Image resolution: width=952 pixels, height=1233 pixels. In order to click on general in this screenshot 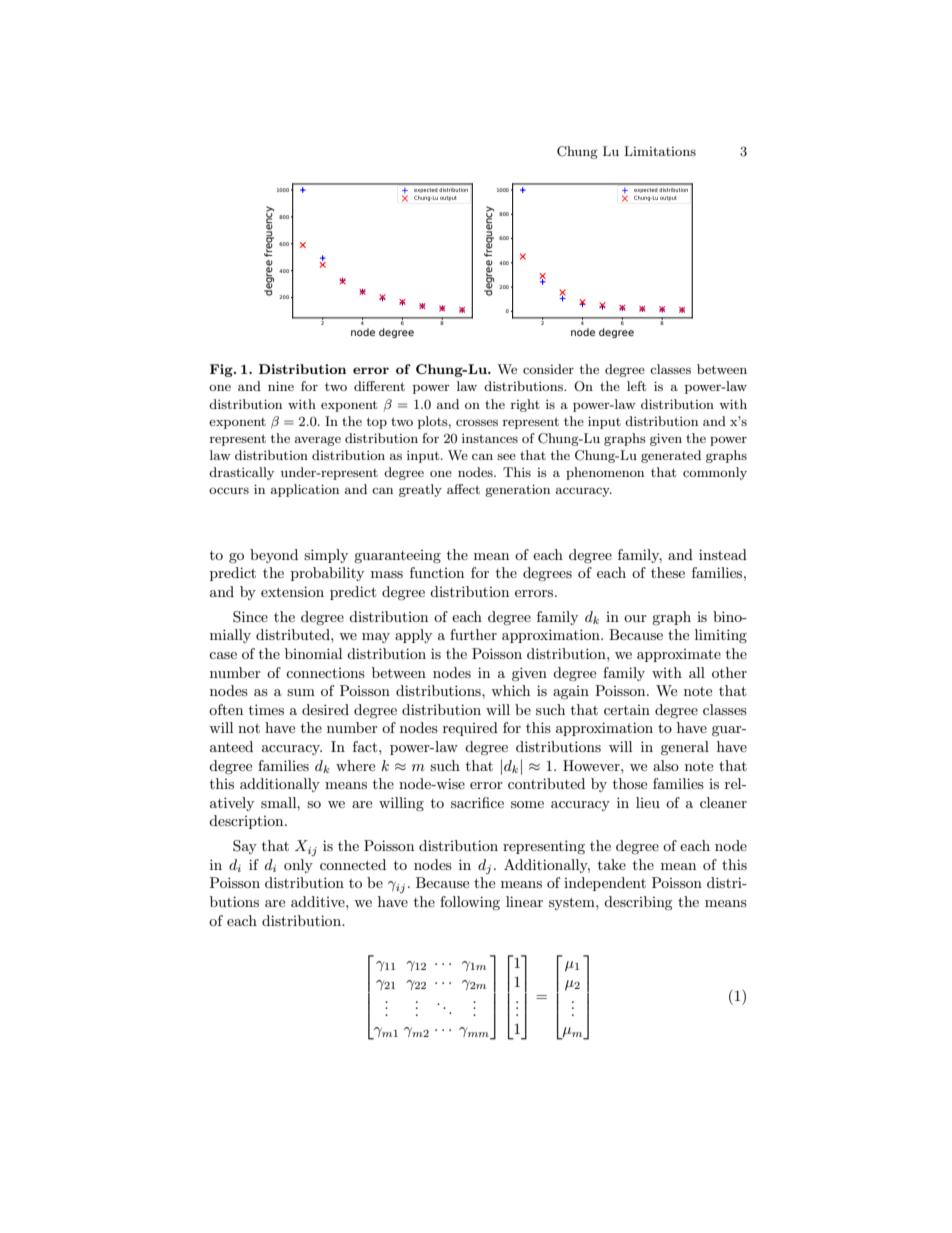, I will do `click(685, 748)`.
